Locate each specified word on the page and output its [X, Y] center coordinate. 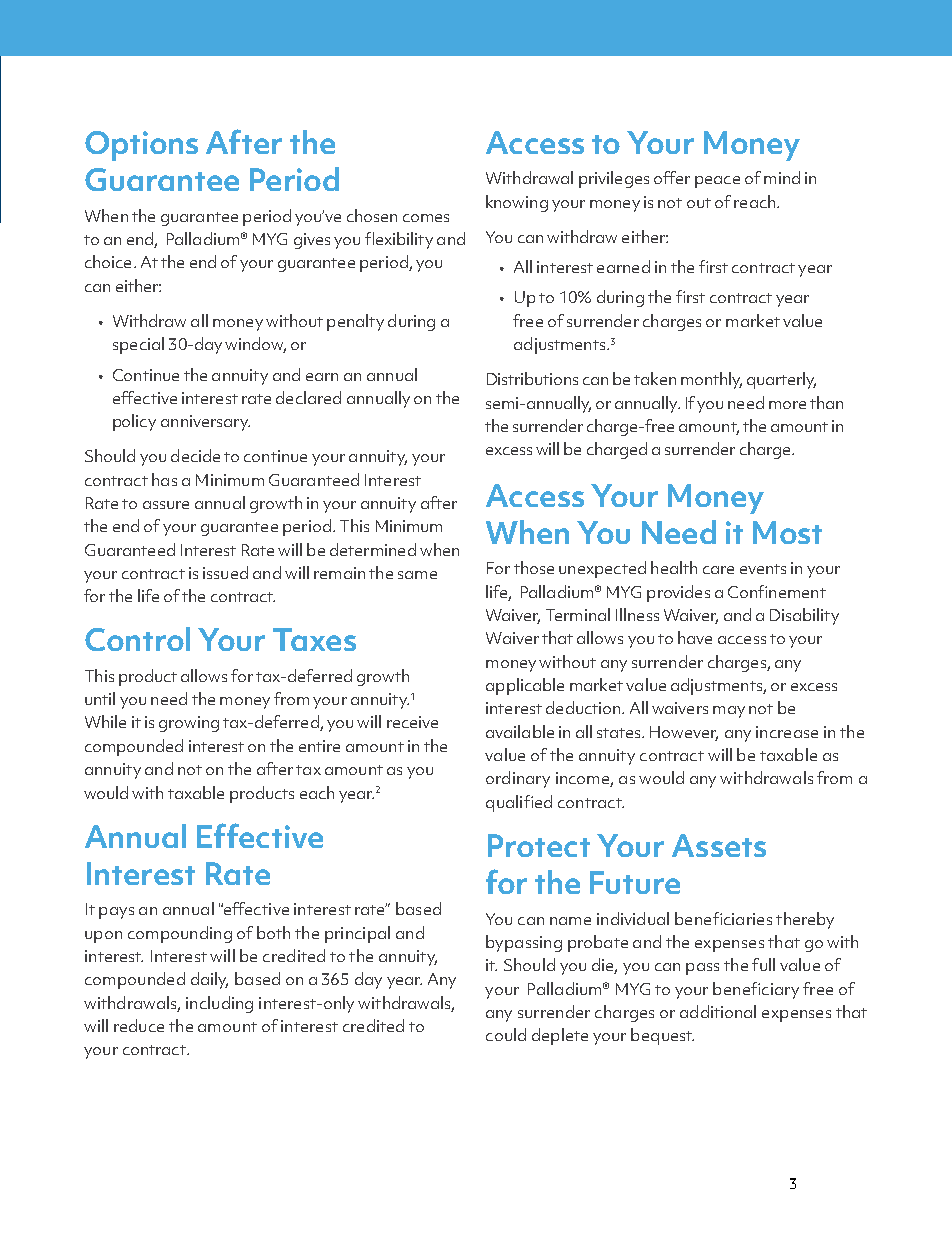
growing [189, 724]
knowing [517, 203]
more [787, 405]
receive [412, 722]
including [219, 1004]
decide [195, 455]
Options [141, 146]
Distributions [532, 378]
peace [717, 182]
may [729, 712]
